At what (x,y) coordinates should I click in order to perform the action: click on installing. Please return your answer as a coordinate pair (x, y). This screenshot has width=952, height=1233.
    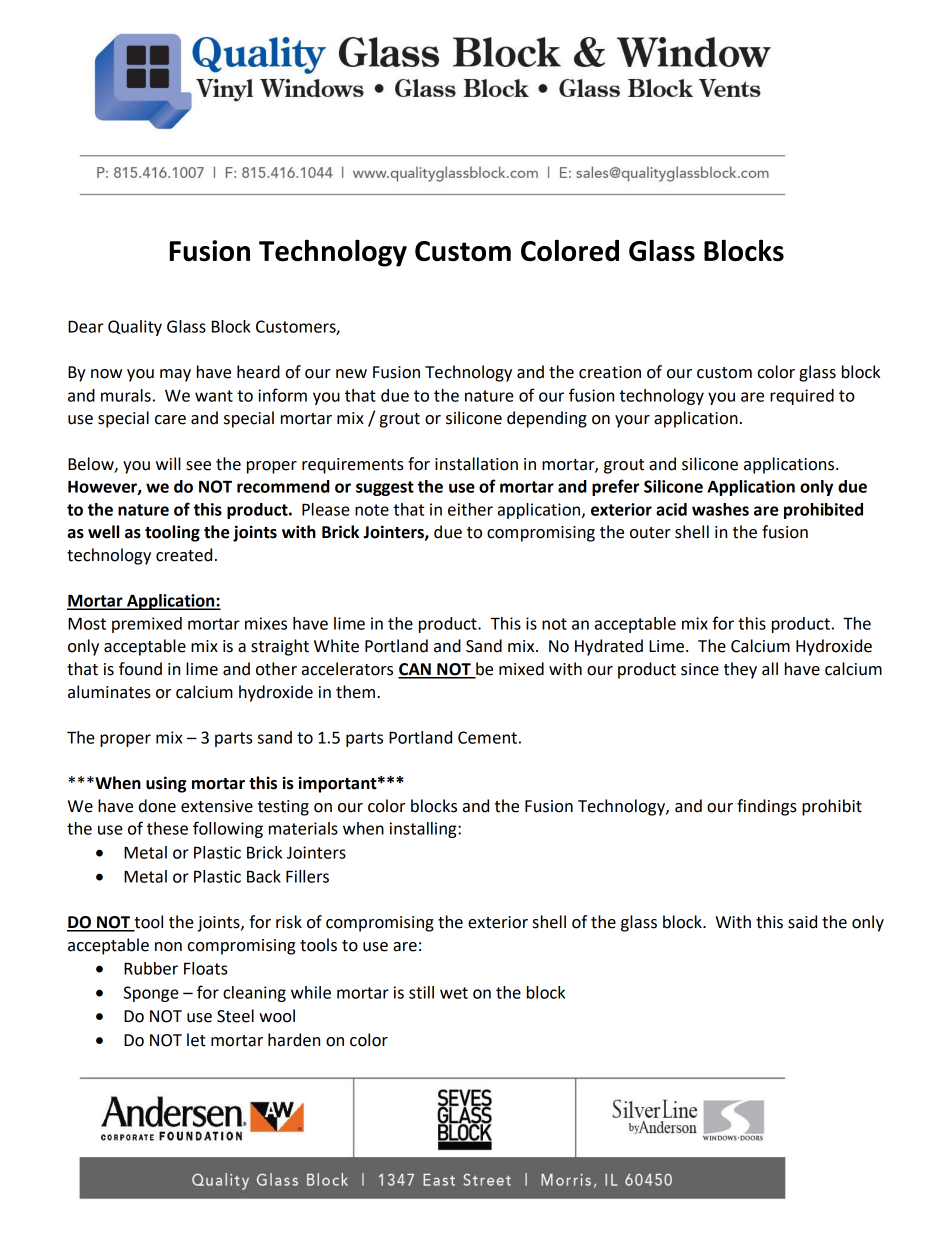
    Looking at the image, I should click on (424, 830).
